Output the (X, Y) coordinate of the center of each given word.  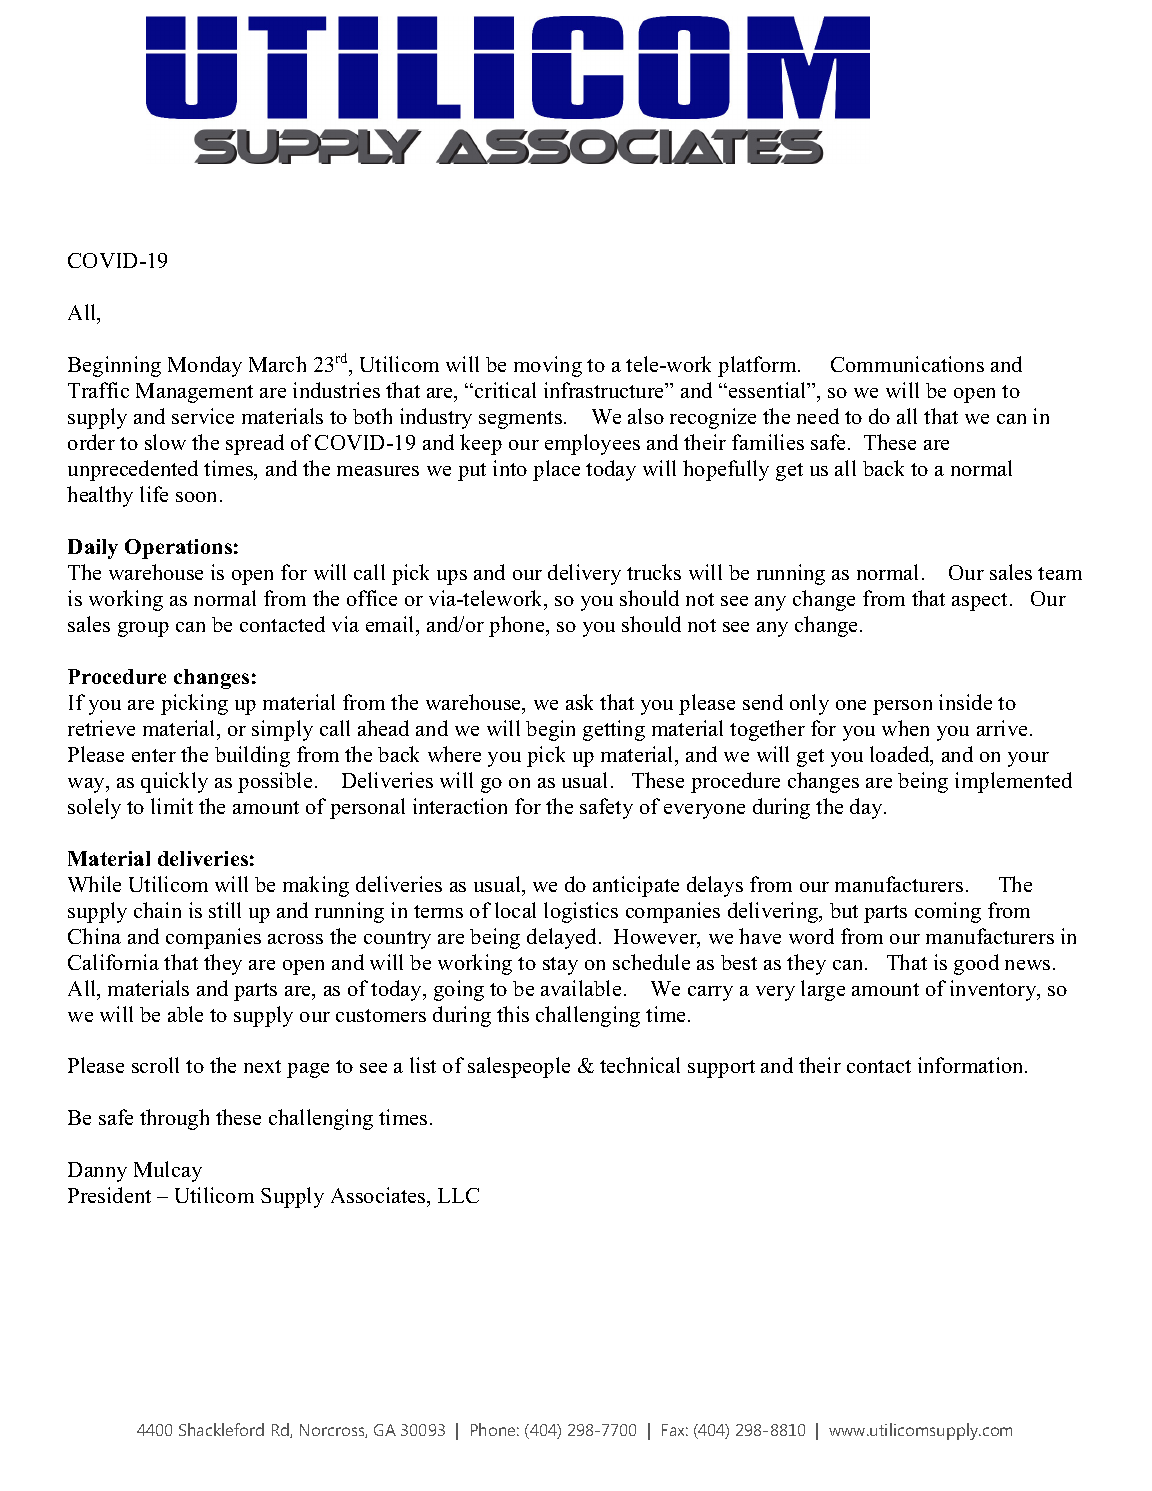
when (905, 728)
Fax (675, 1430)
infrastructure (605, 390)
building (252, 756)
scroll (155, 1065)
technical (640, 1065)
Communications (907, 364)
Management (194, 393)
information (972, 1065)
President (109, 1195)
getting (614, 730)
